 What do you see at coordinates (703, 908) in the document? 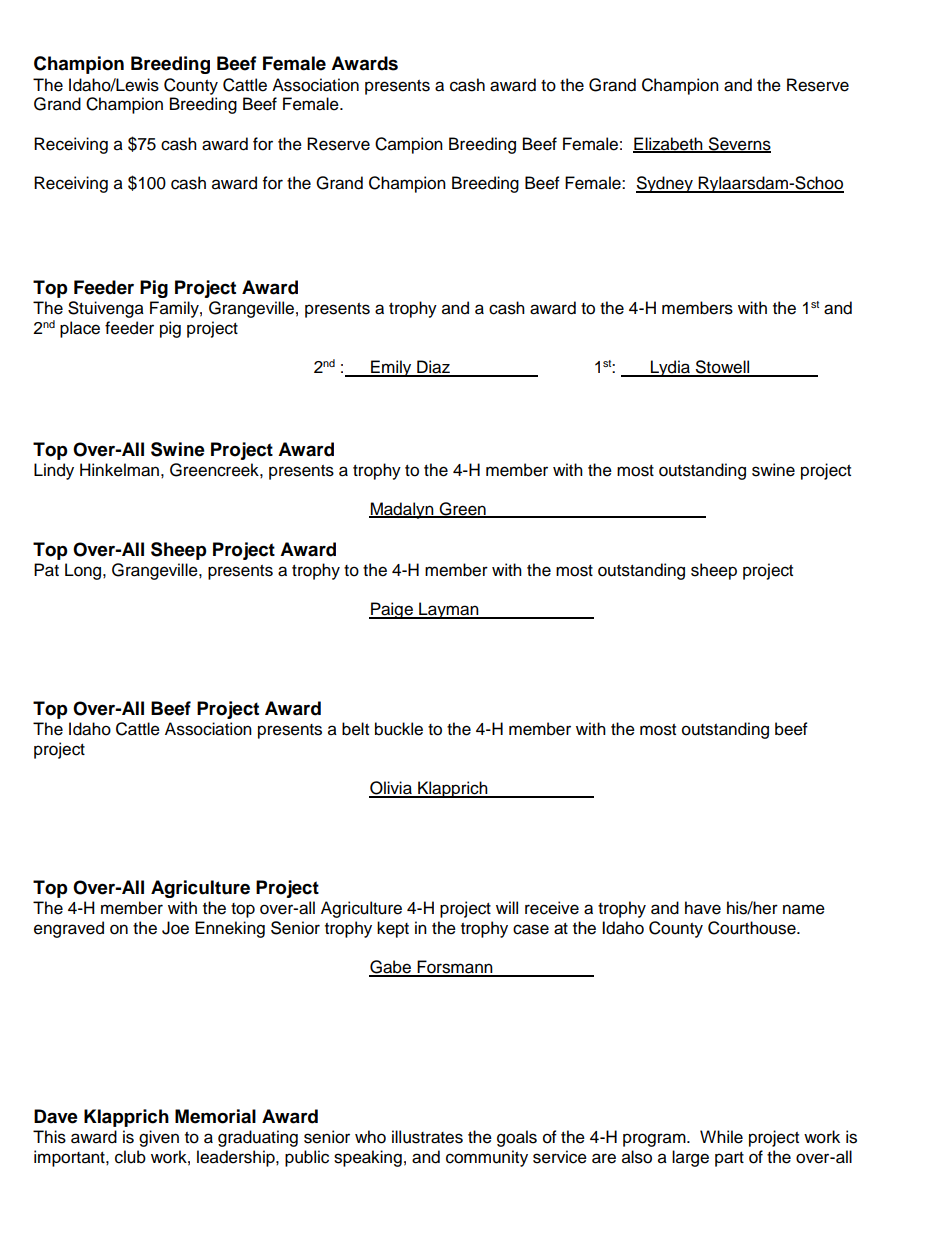
I see `have` at bounding box center [703, 908].
